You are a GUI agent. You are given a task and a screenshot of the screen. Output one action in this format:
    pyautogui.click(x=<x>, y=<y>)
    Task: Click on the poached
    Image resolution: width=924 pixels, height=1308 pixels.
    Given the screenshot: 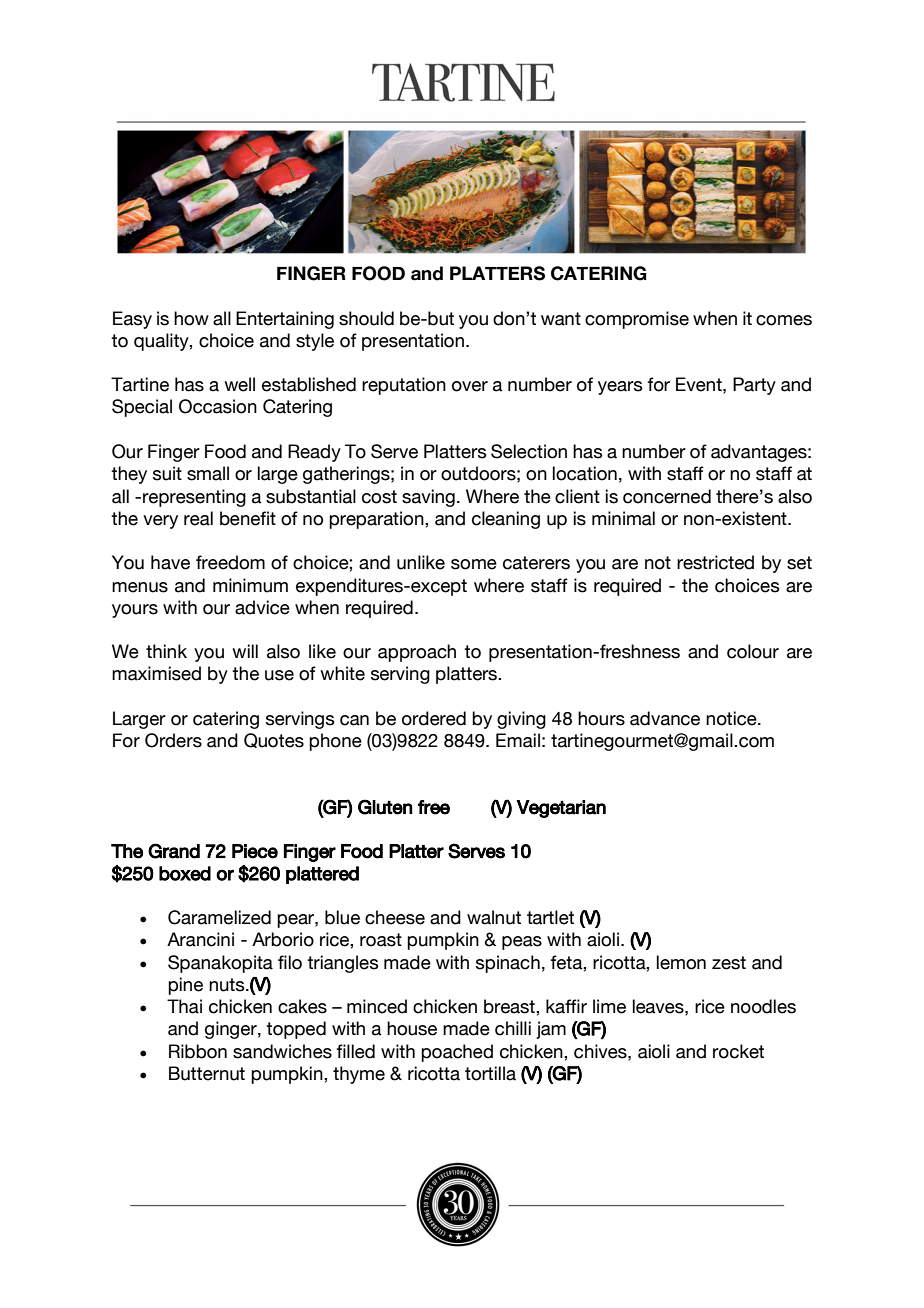 What is the action you would take?
    pyautogui.click(x=457, y=1053)
